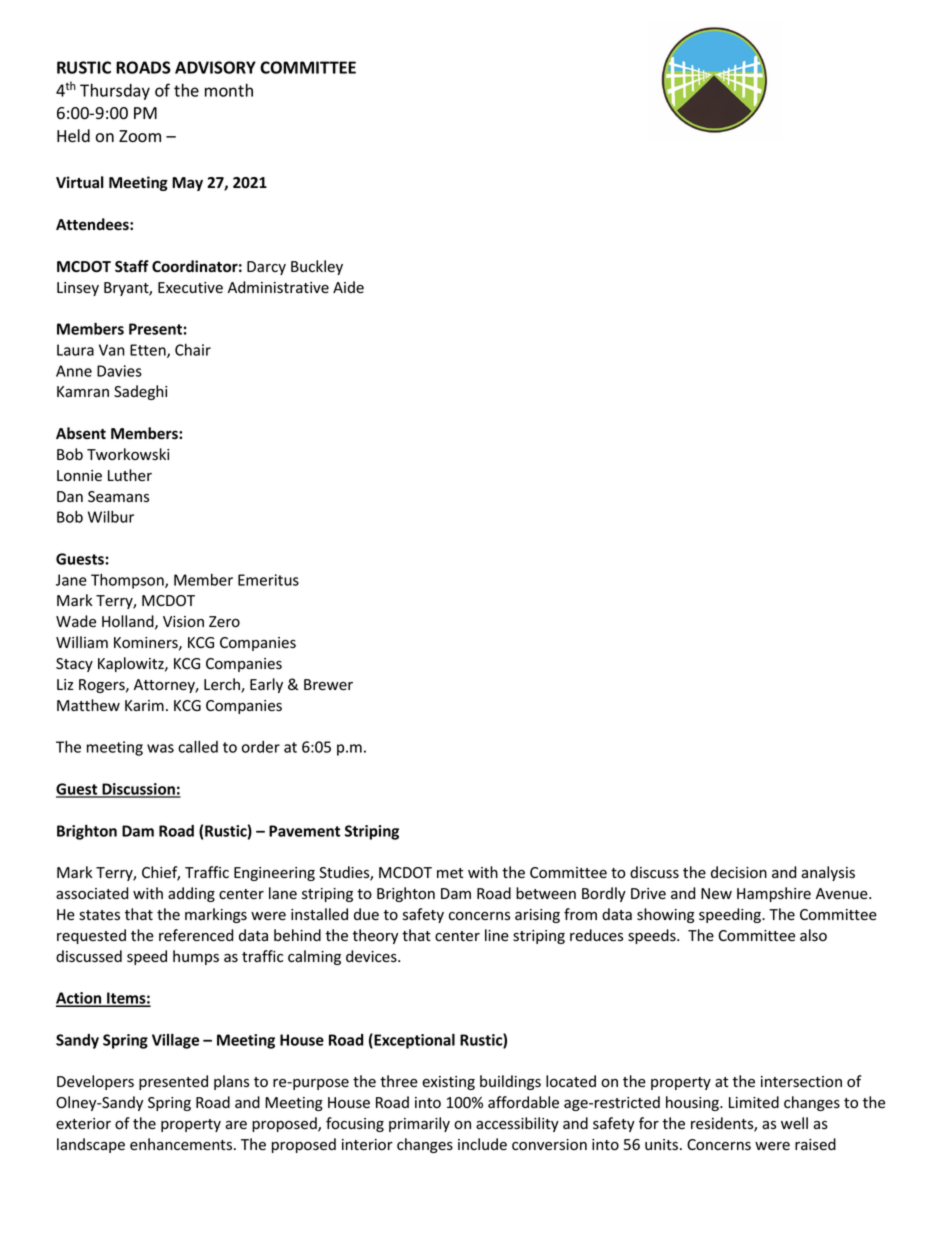 Image resolution: width=952 pixels, height=1233 pixels. Describe the element at coordinates (419, 1124) in the page. I see `primarily` at that location.
